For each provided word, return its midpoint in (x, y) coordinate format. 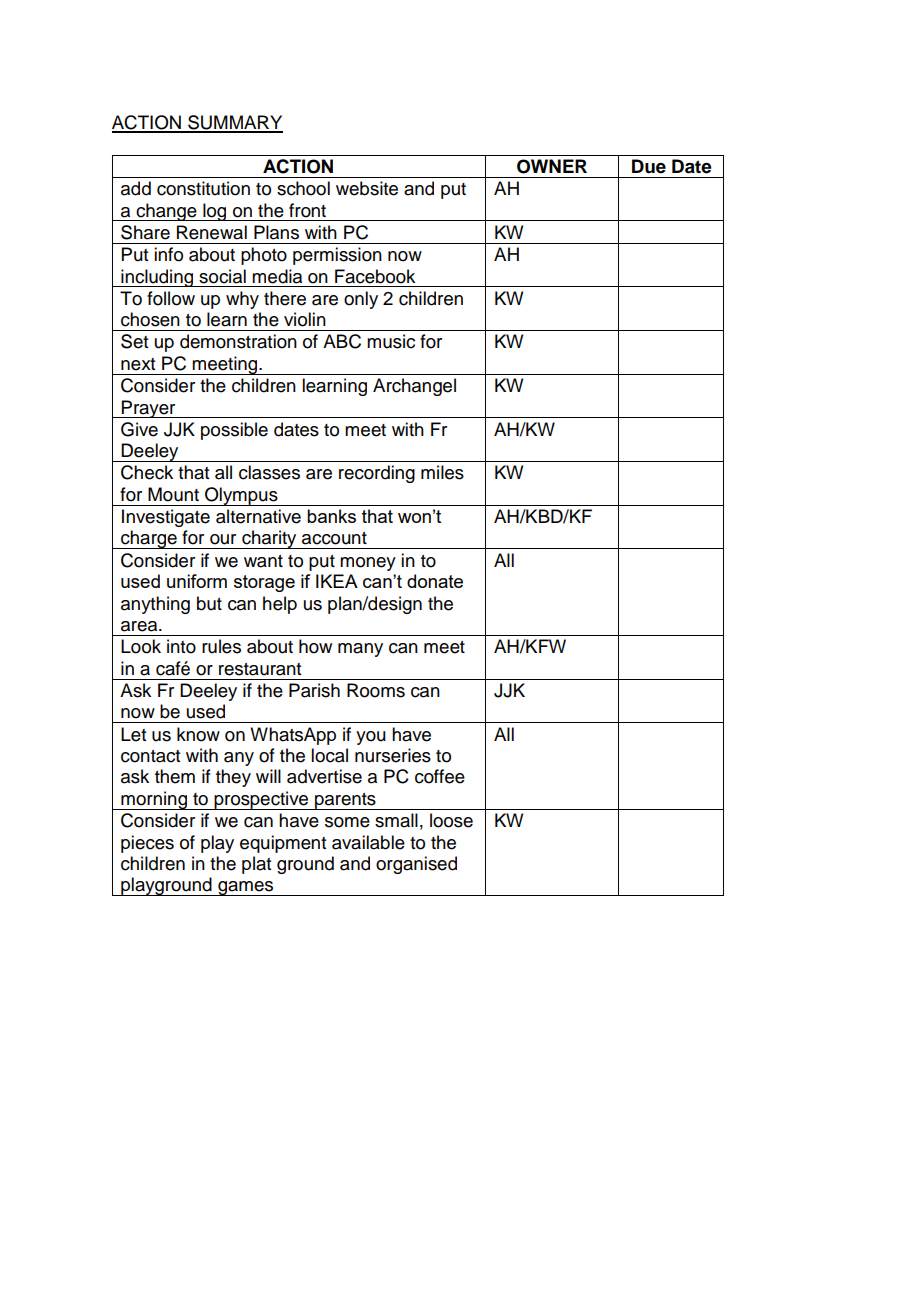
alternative (258, 516)
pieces (147, 844)
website (367, 188)
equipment (283, 844)
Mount (173, 494)
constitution (203, 188)
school (303, 188)
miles (442, 472)
